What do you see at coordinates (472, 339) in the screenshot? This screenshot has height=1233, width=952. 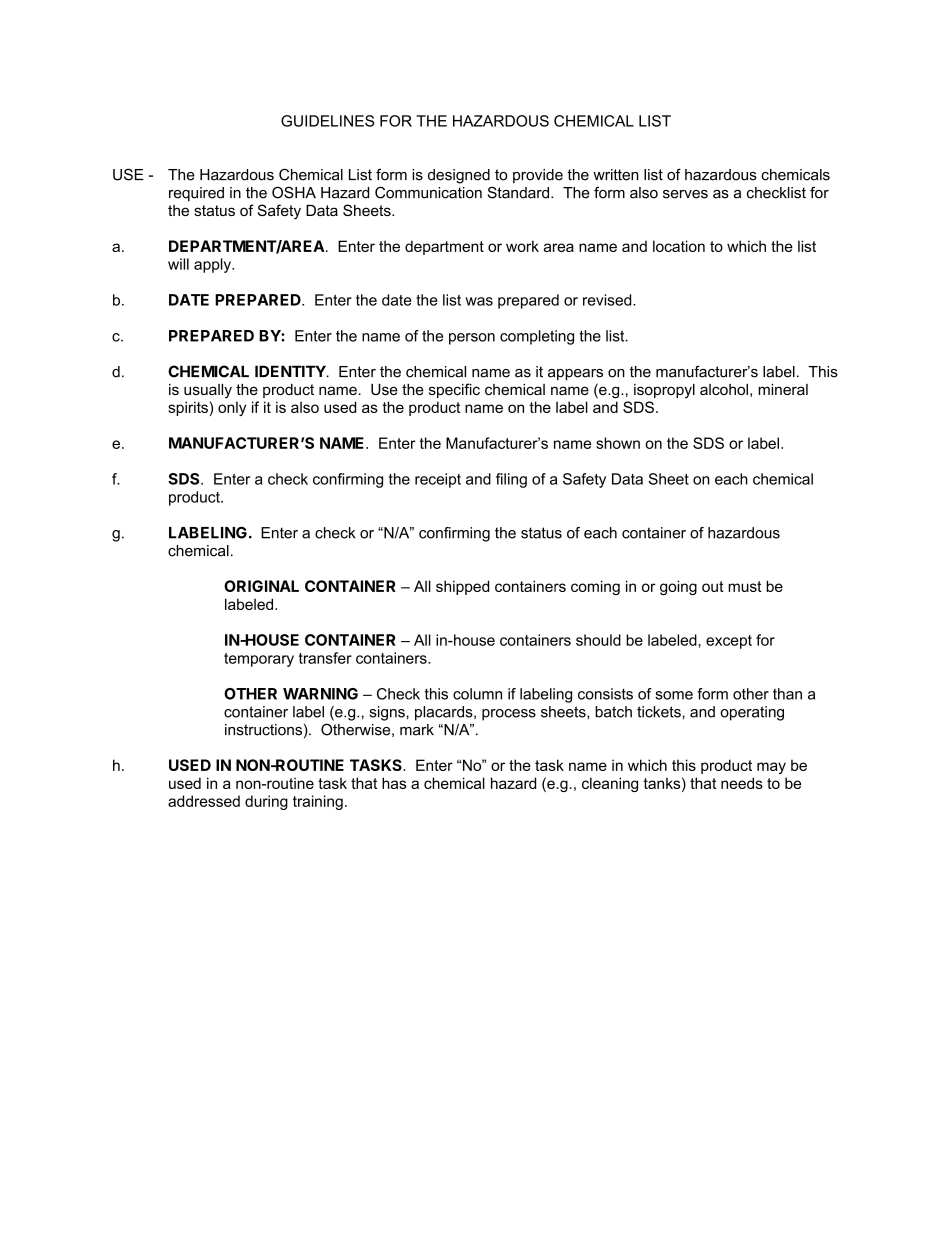 I see `person` at bounding box center [472, 339].
